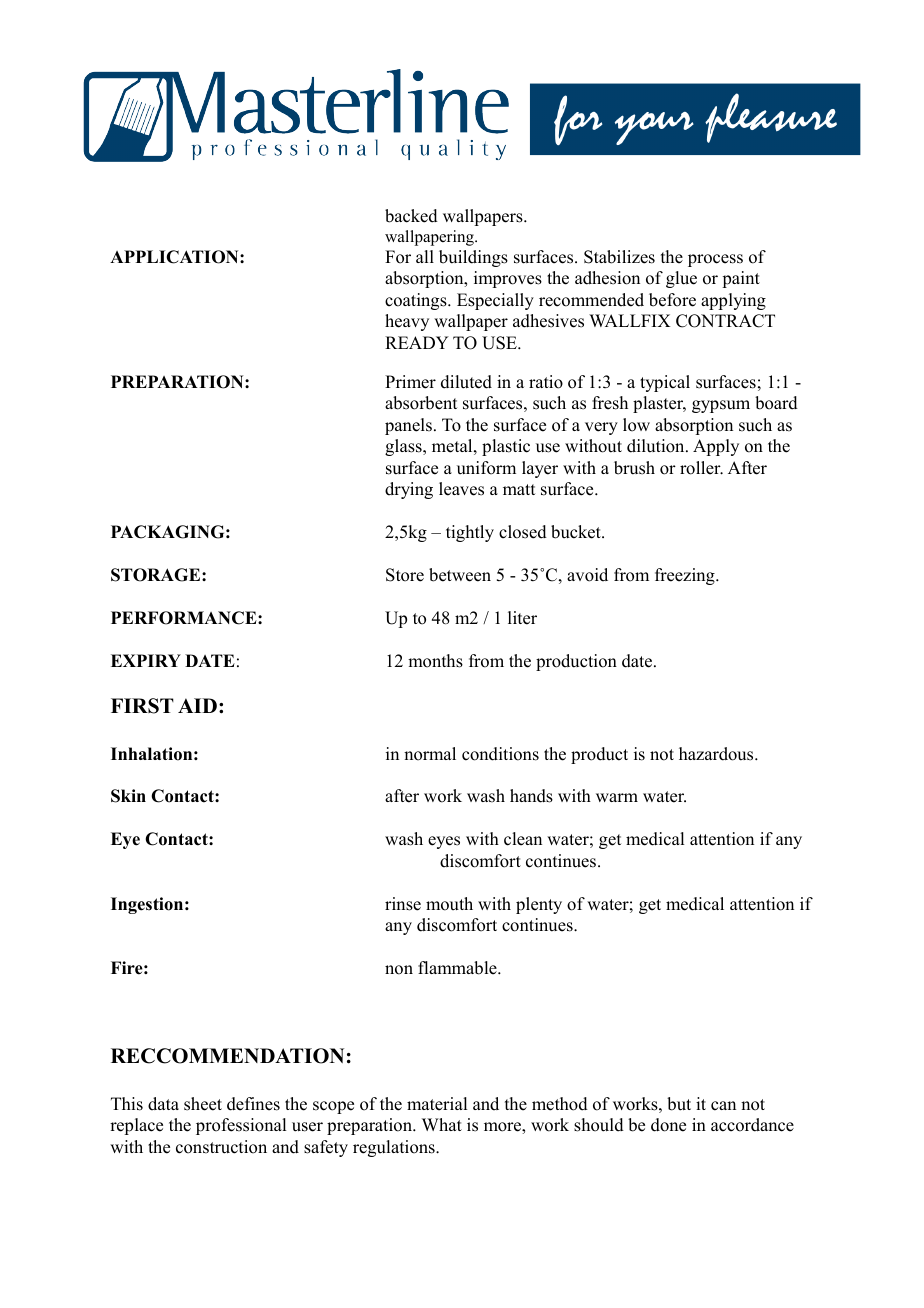 The height and width of the screenshot is (1308, 924). What do you see at coordinates (197, 705) in the screenshot?
I see `AID` at bounding box center [197, 705].
